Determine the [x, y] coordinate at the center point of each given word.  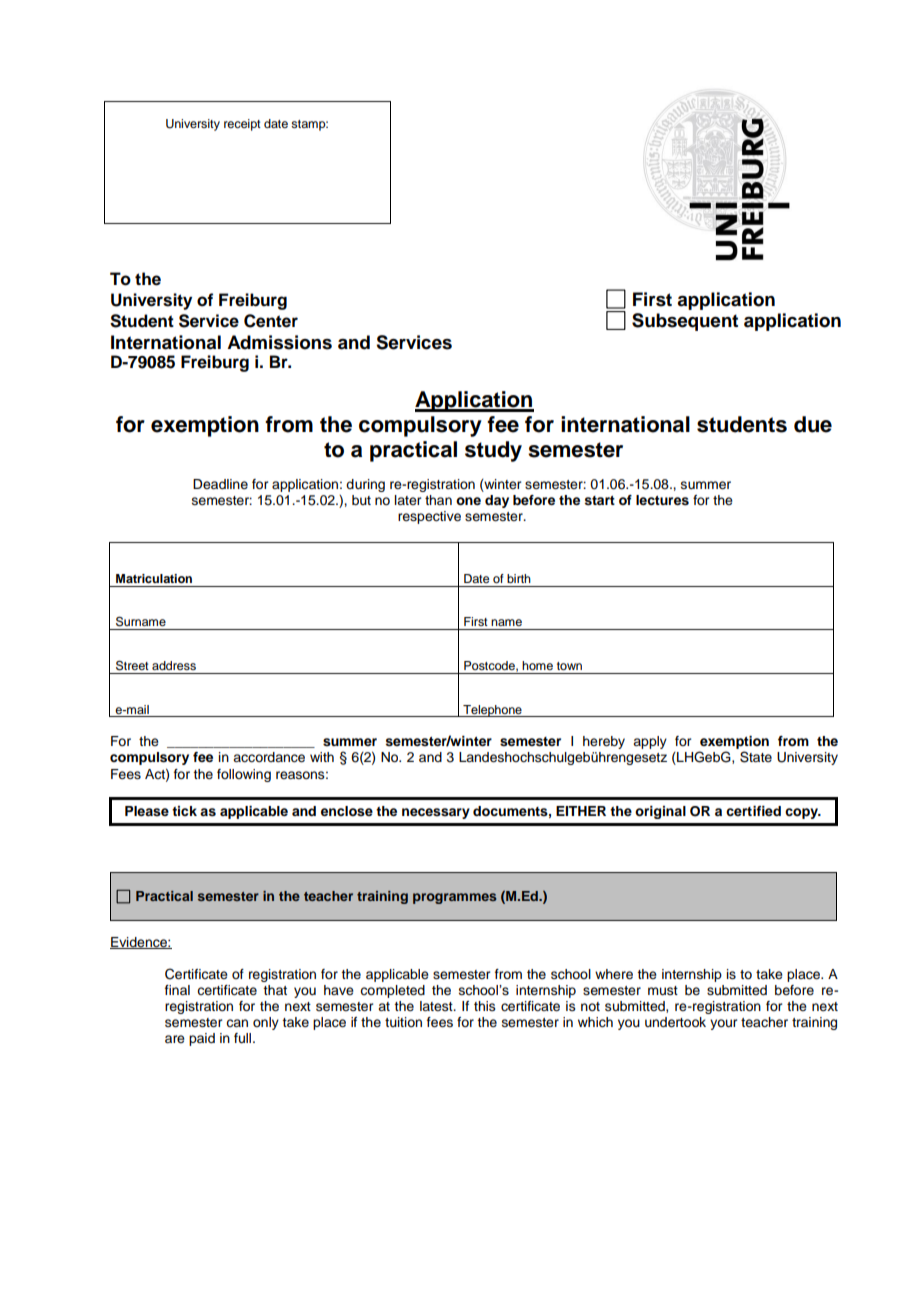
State [756, 757]
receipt [242, 125]
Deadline [220, 484]
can [237, 1023]
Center [271, 321]
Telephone [492, 711]
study [493, 451]
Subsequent [685, 322]
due [813, 424]
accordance [269, 757]
